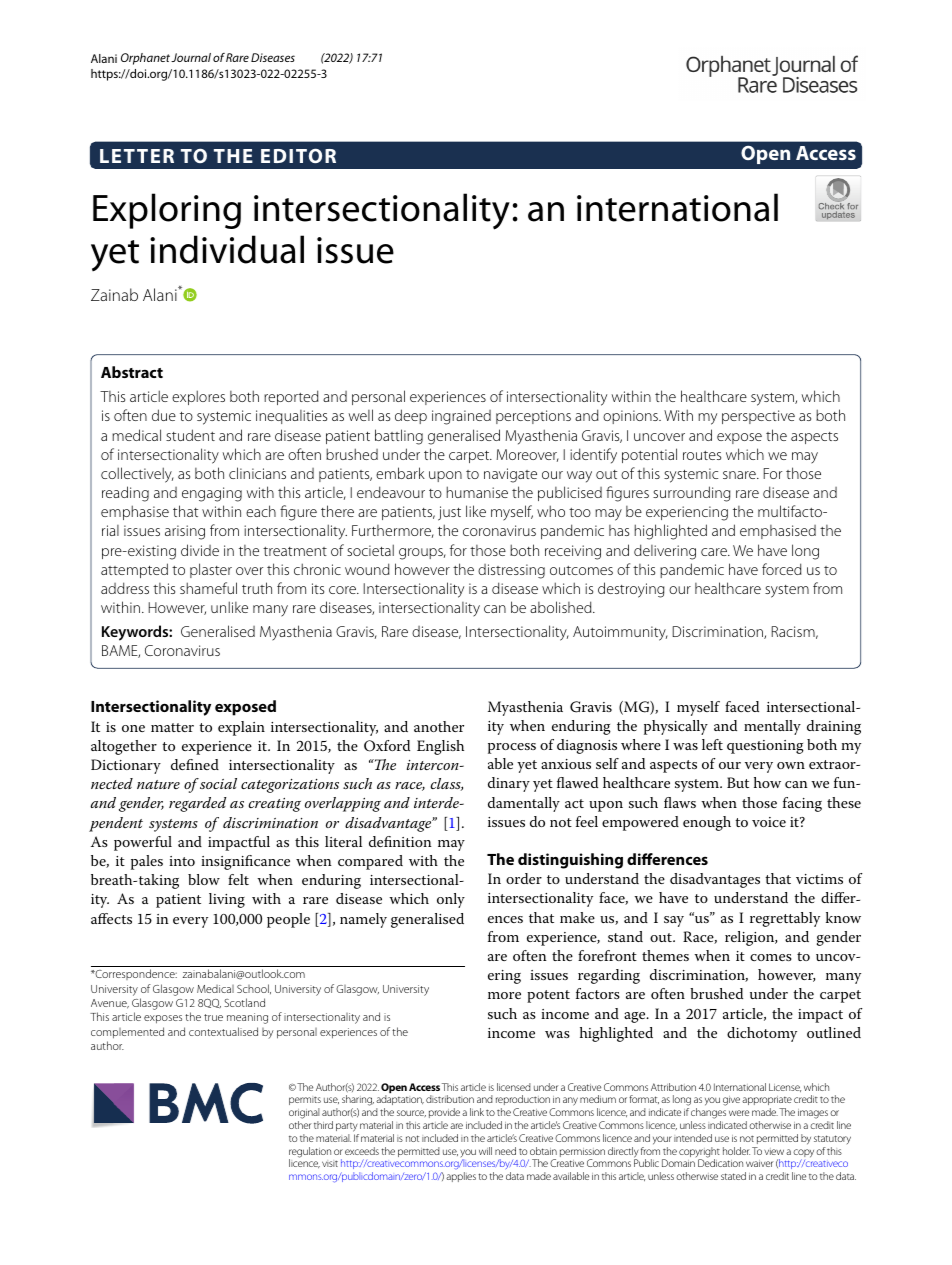  What do you see at coordinates (198, 804) in the image?
I see `regarded` at bounding box center [198, 804].
